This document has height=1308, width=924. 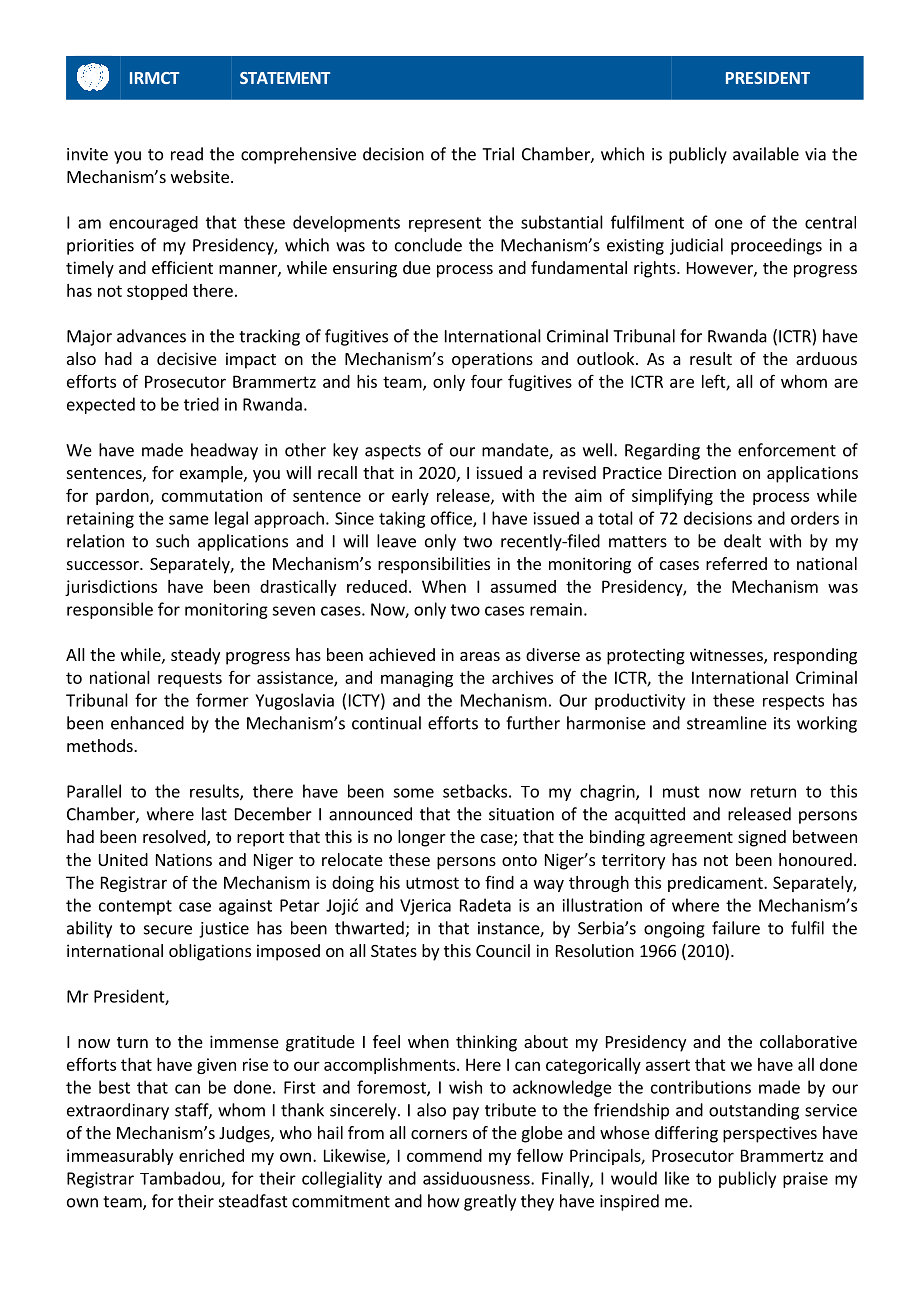 What do you see at coordinates (195, 656) in the document?
I see `steady` at bounding box center [195, 656].
